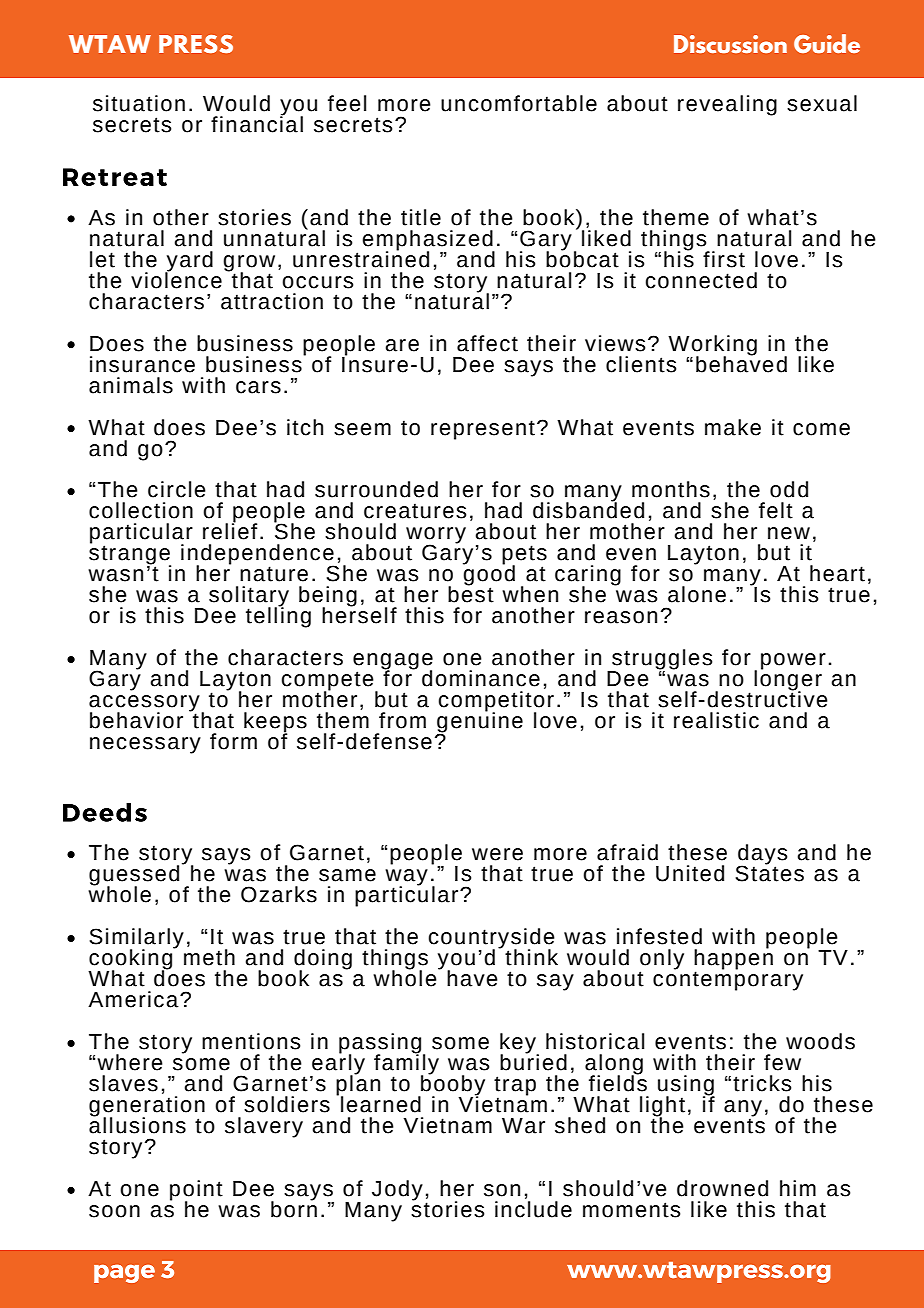 The width and height of the document is (924, 1308). I want to click on necessary, so click(145, 745).
